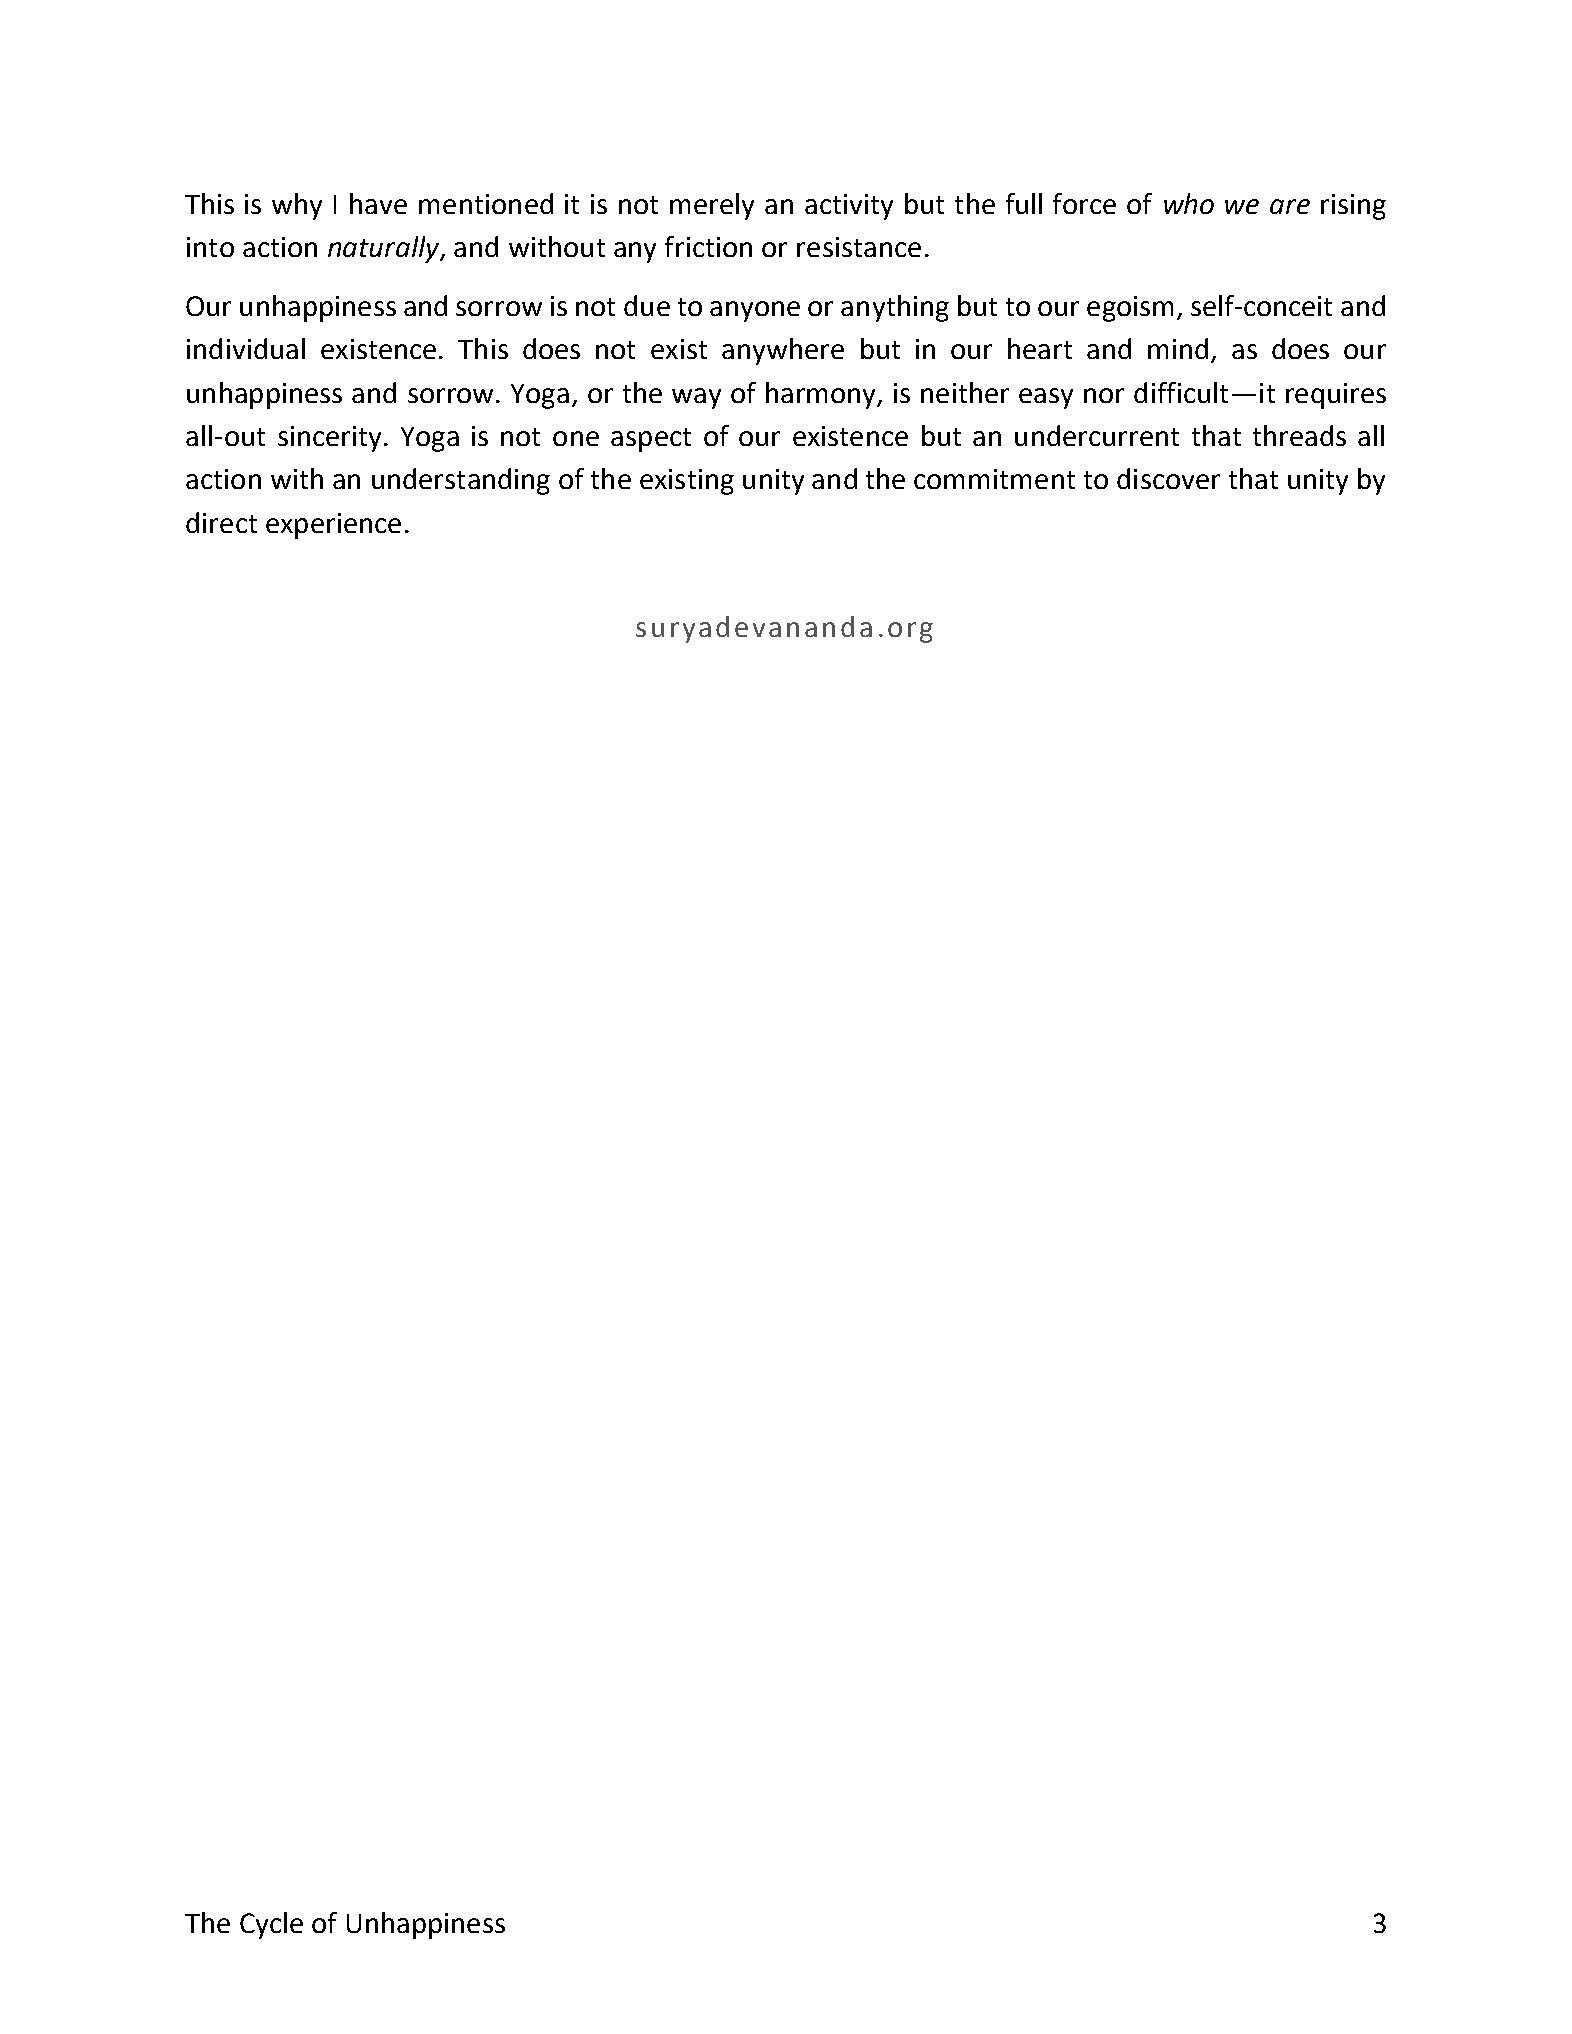 This screenshot has height=2034, width=1572. I want to click on who, so click(1189, 203).
